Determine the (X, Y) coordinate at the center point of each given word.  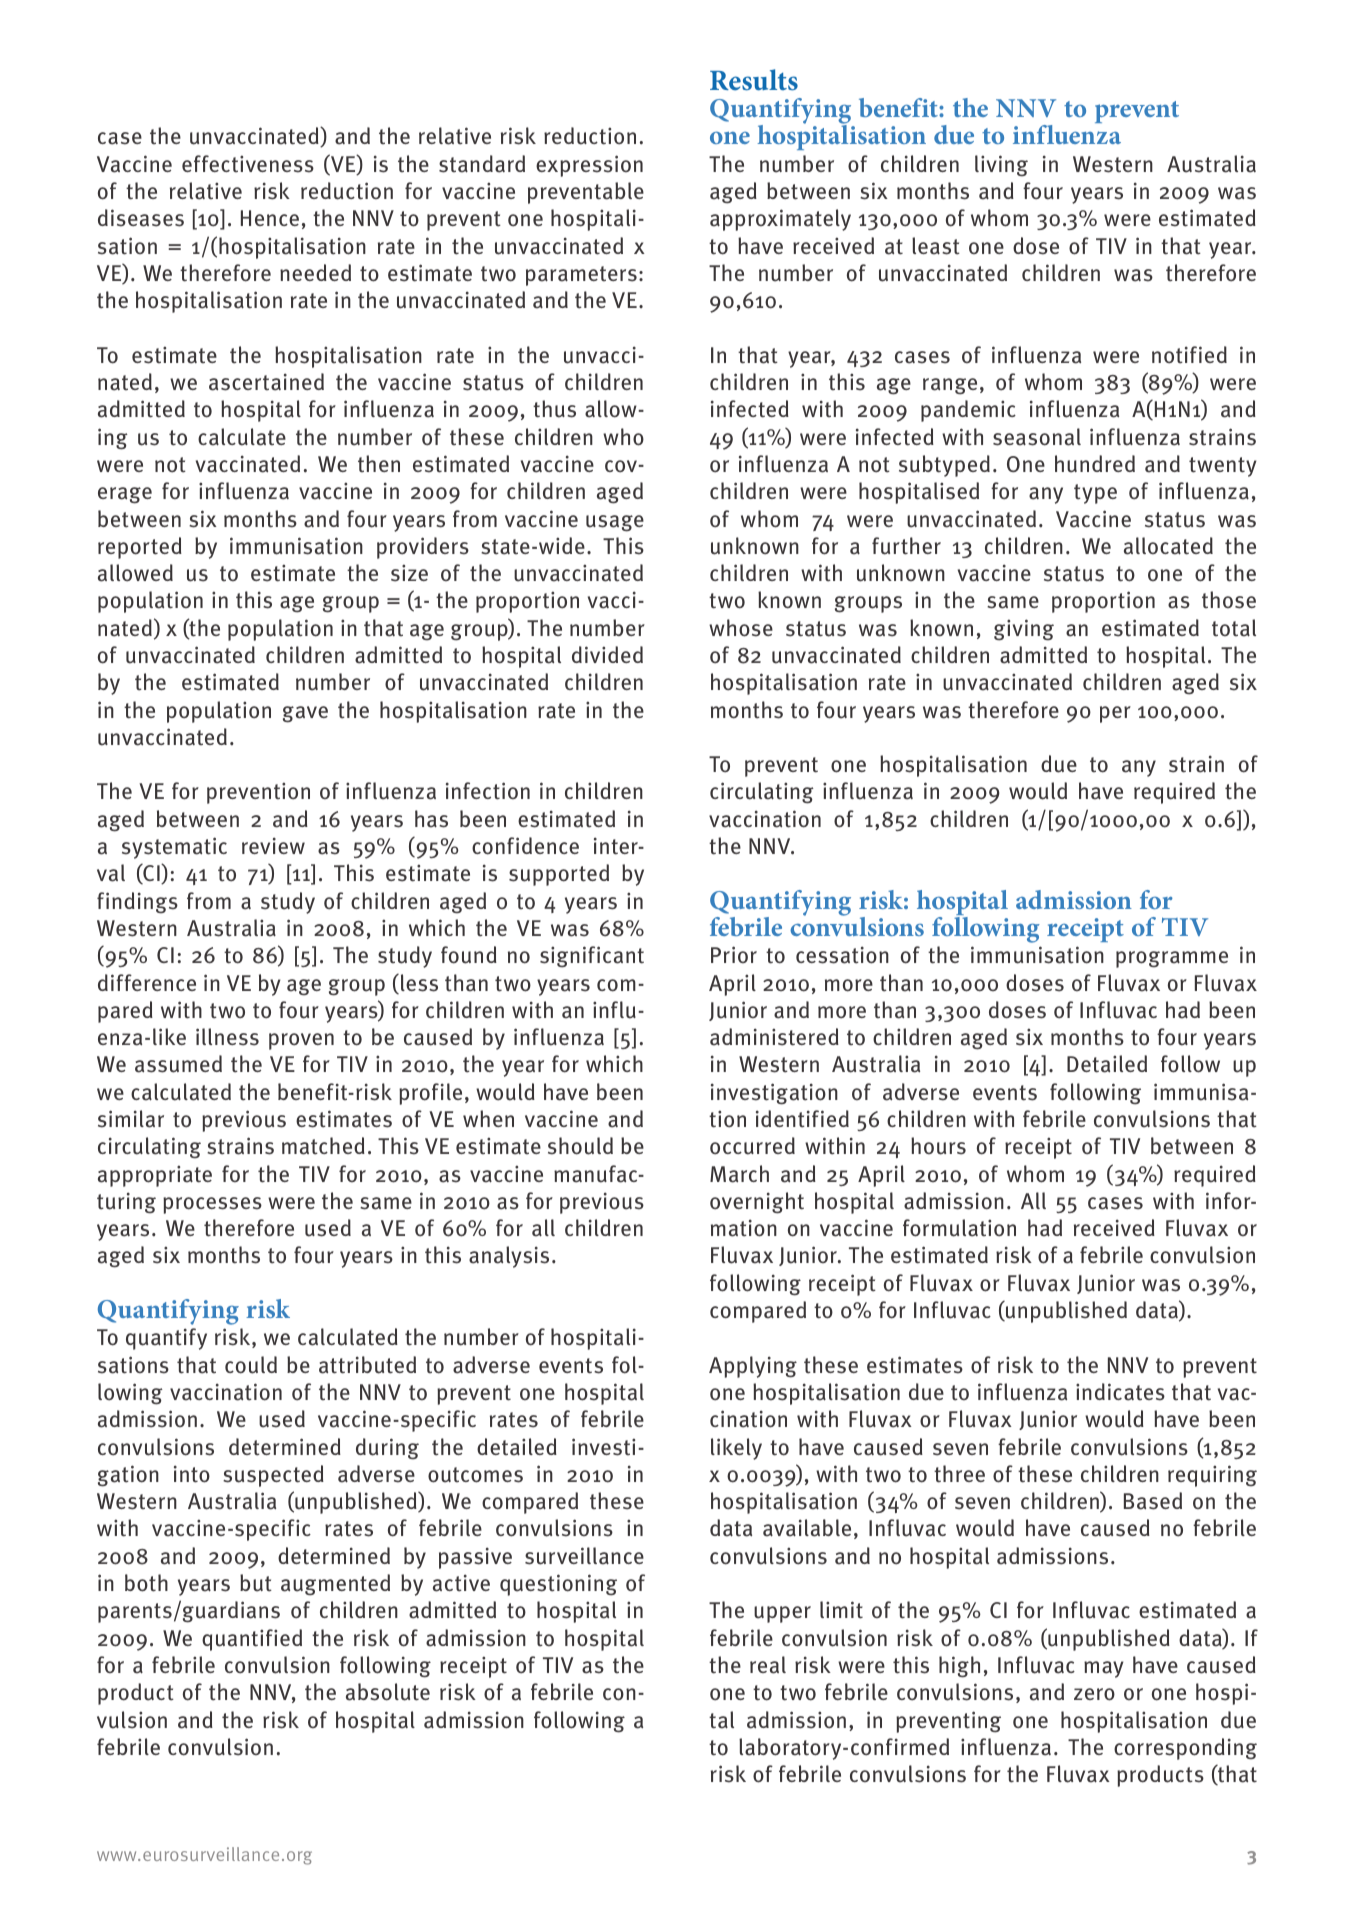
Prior (734, 954)
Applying (753, 1367)
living (1001, 166)
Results (754, 80)
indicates (1120, 1392)
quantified (252, 1640)
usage (615, 523)
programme (1172, 959)
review (273, 845)
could (251, 1365)
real (768, 1665)
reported (140, 548)
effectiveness (248, 164)
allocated (1168, 546)
